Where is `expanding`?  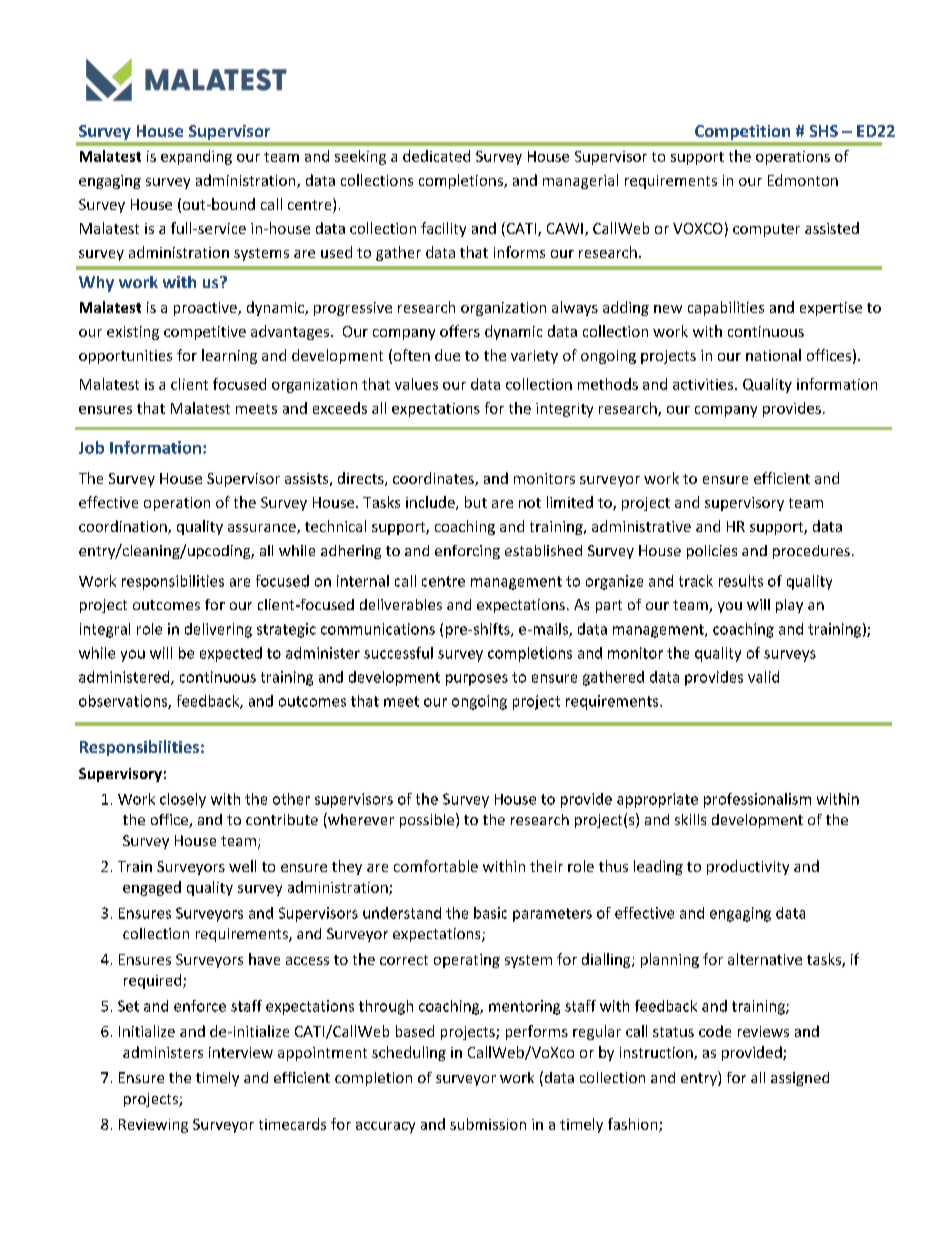 expanding is located at coordinates (196, 157).
